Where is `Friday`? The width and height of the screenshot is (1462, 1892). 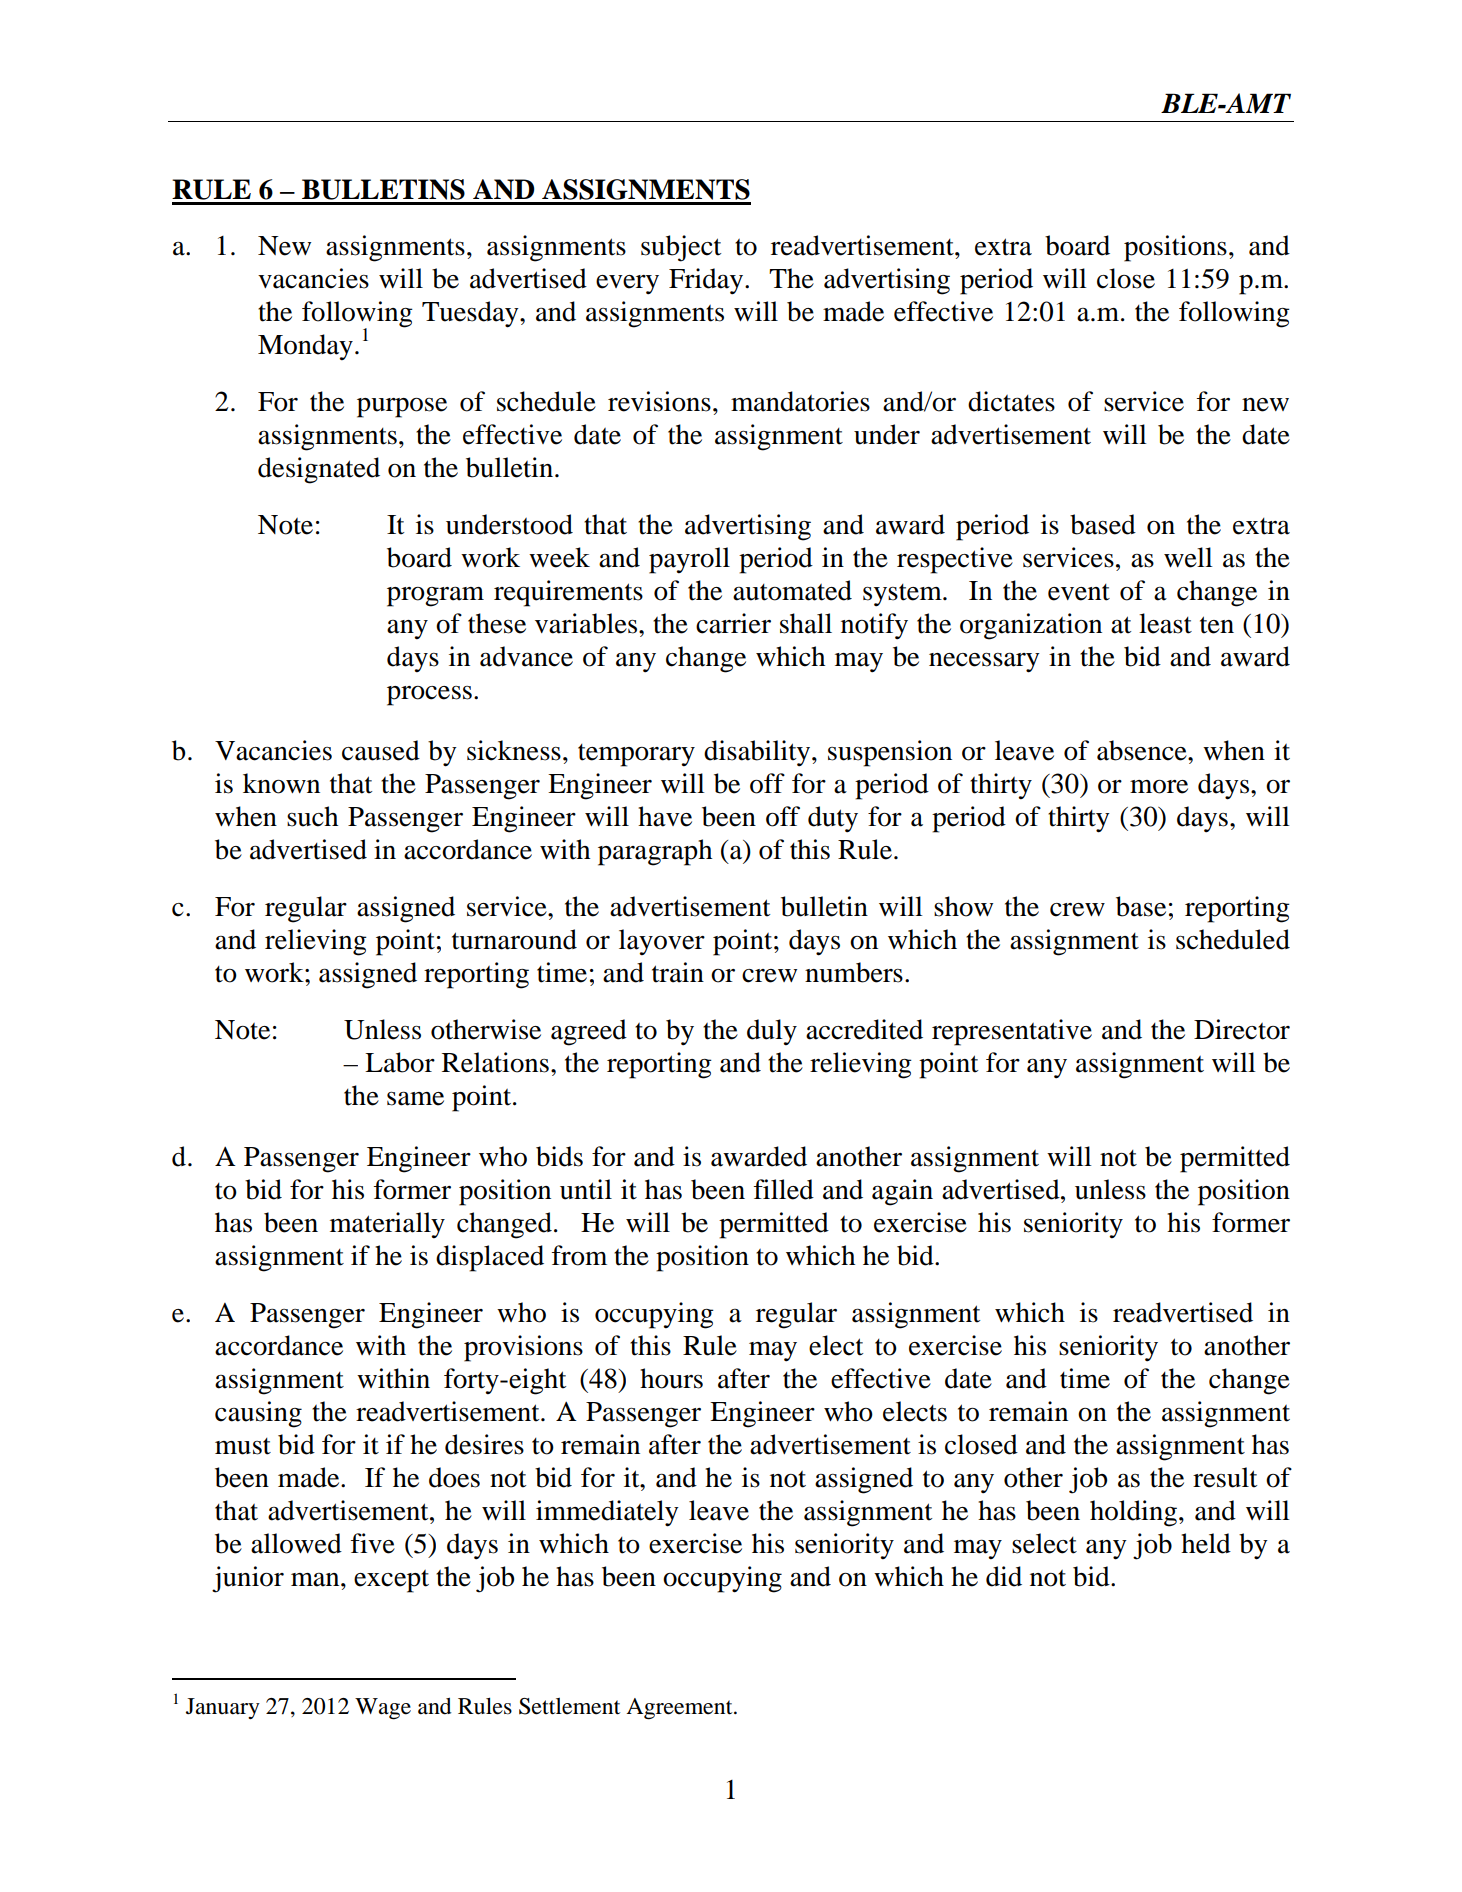 Friday is located at coordinates (707, 281).
